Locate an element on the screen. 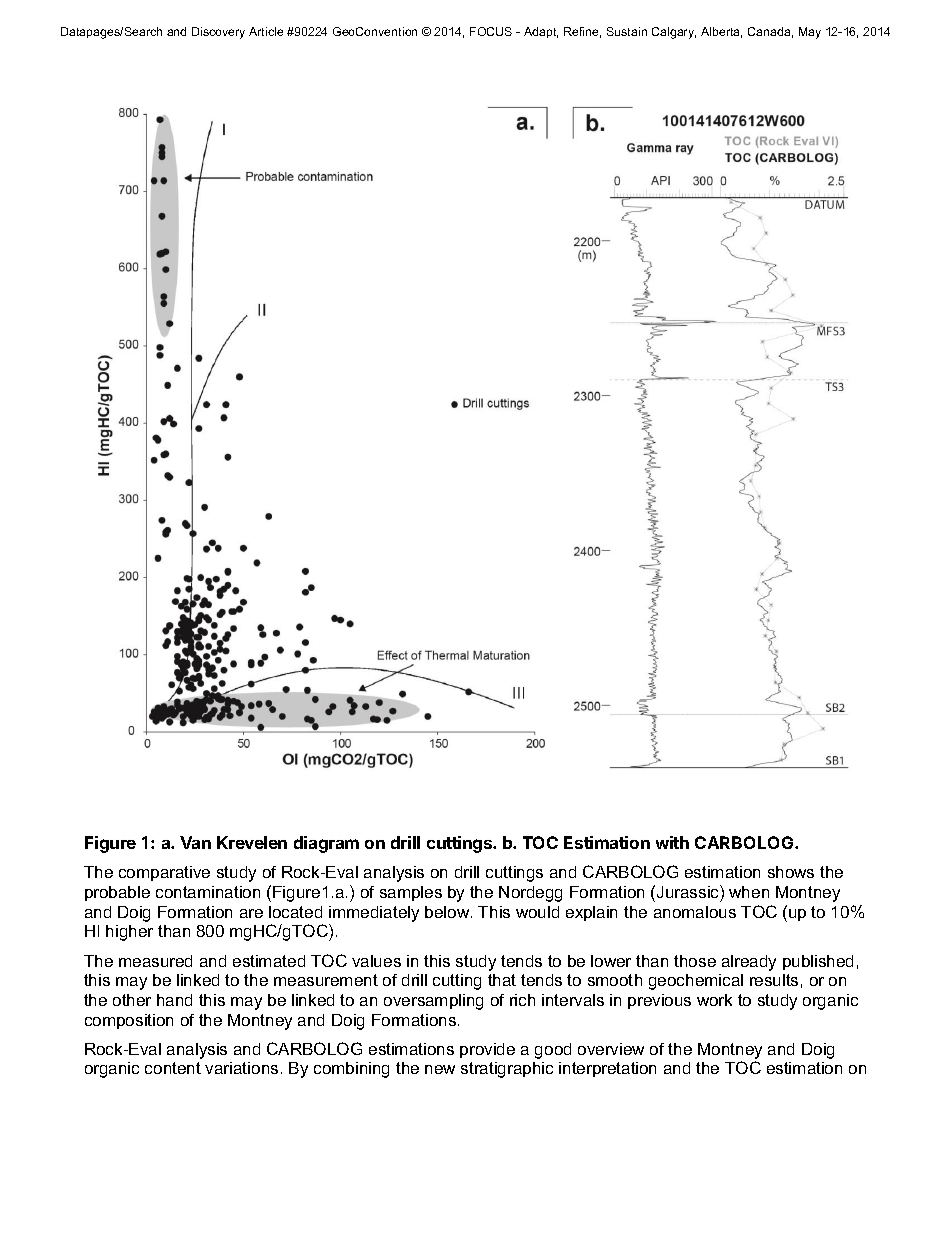 Image resolution: width=952 pixels, height=1233 pixels. content is located at coordinates (173, 1068).
